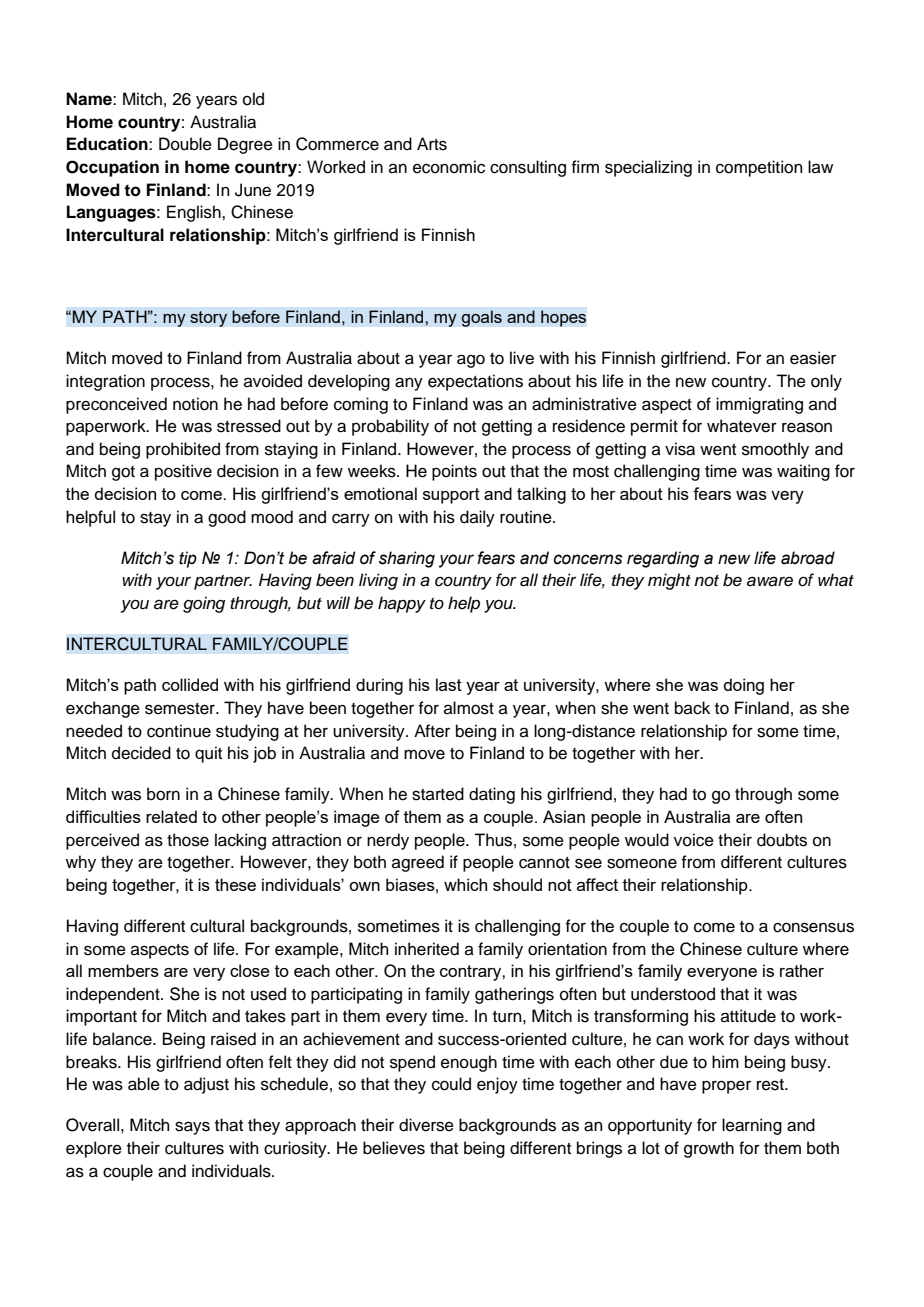 Image resolution: width=924 pixels, height=1307 pixels. What do you see at coordinates (402, 604) in the screenshot?
I see `happy` at bounding box center [402, 604].
